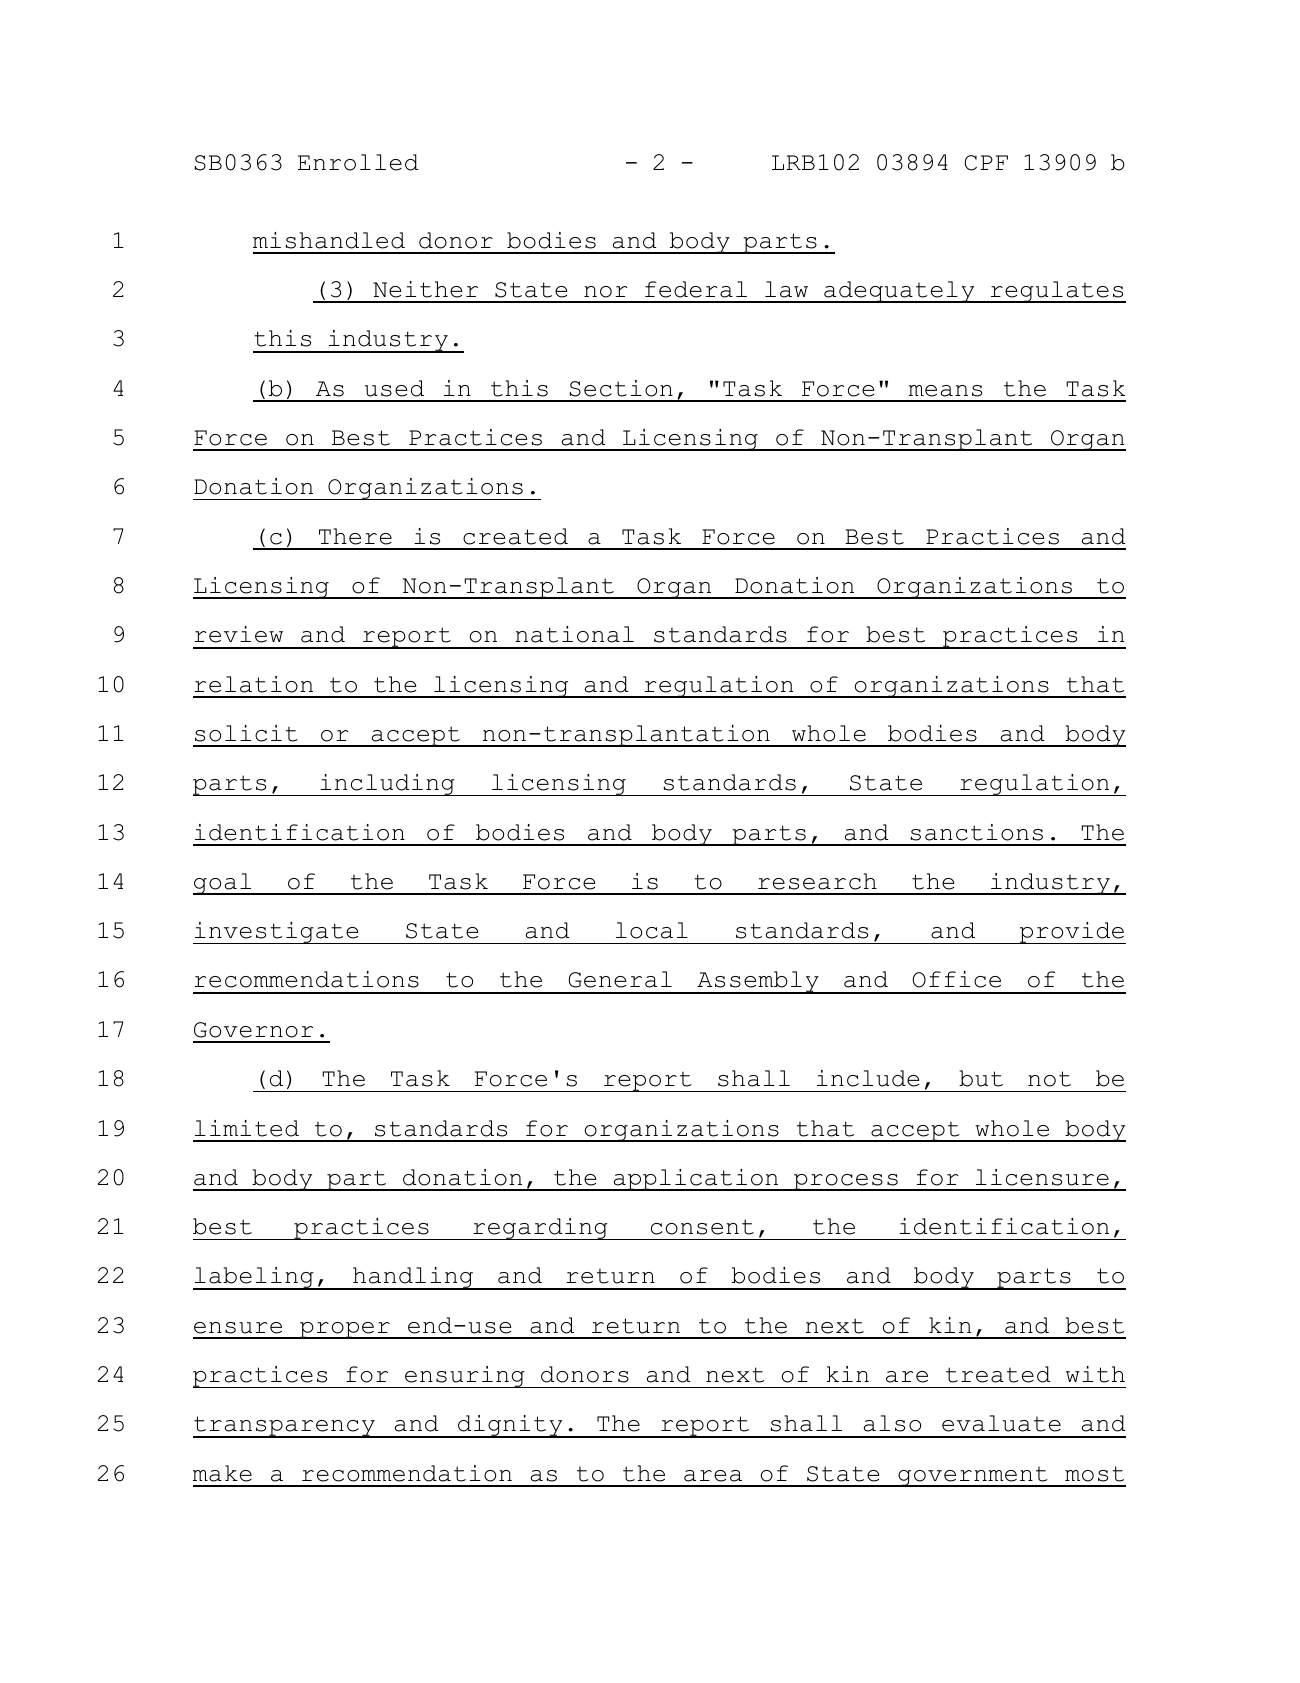  Describe the element at coordinates (1057, 292) in the screenshot. I see `regulates` at that location.
